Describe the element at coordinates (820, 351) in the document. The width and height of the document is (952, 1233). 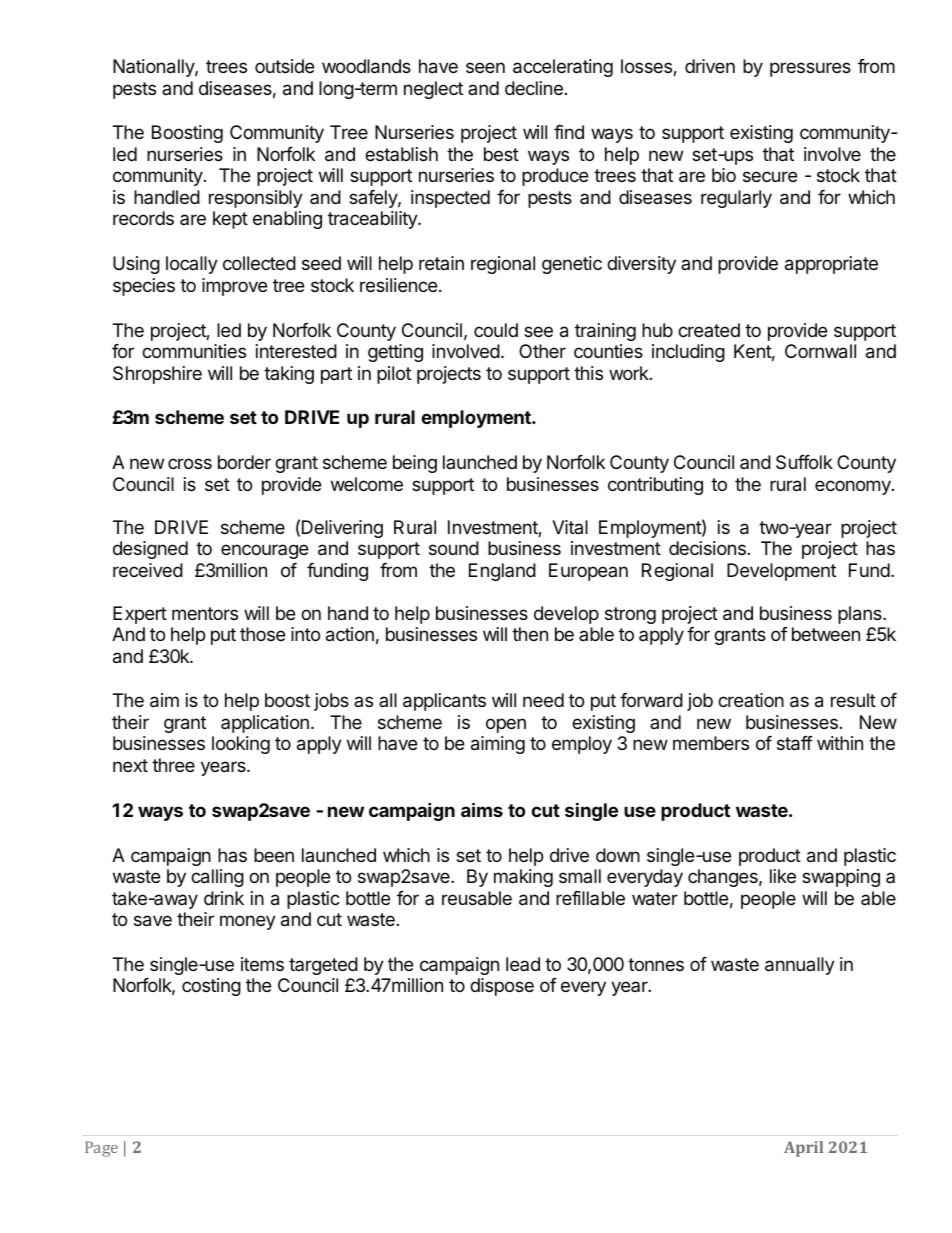
I see `Cornwall` at that location.
